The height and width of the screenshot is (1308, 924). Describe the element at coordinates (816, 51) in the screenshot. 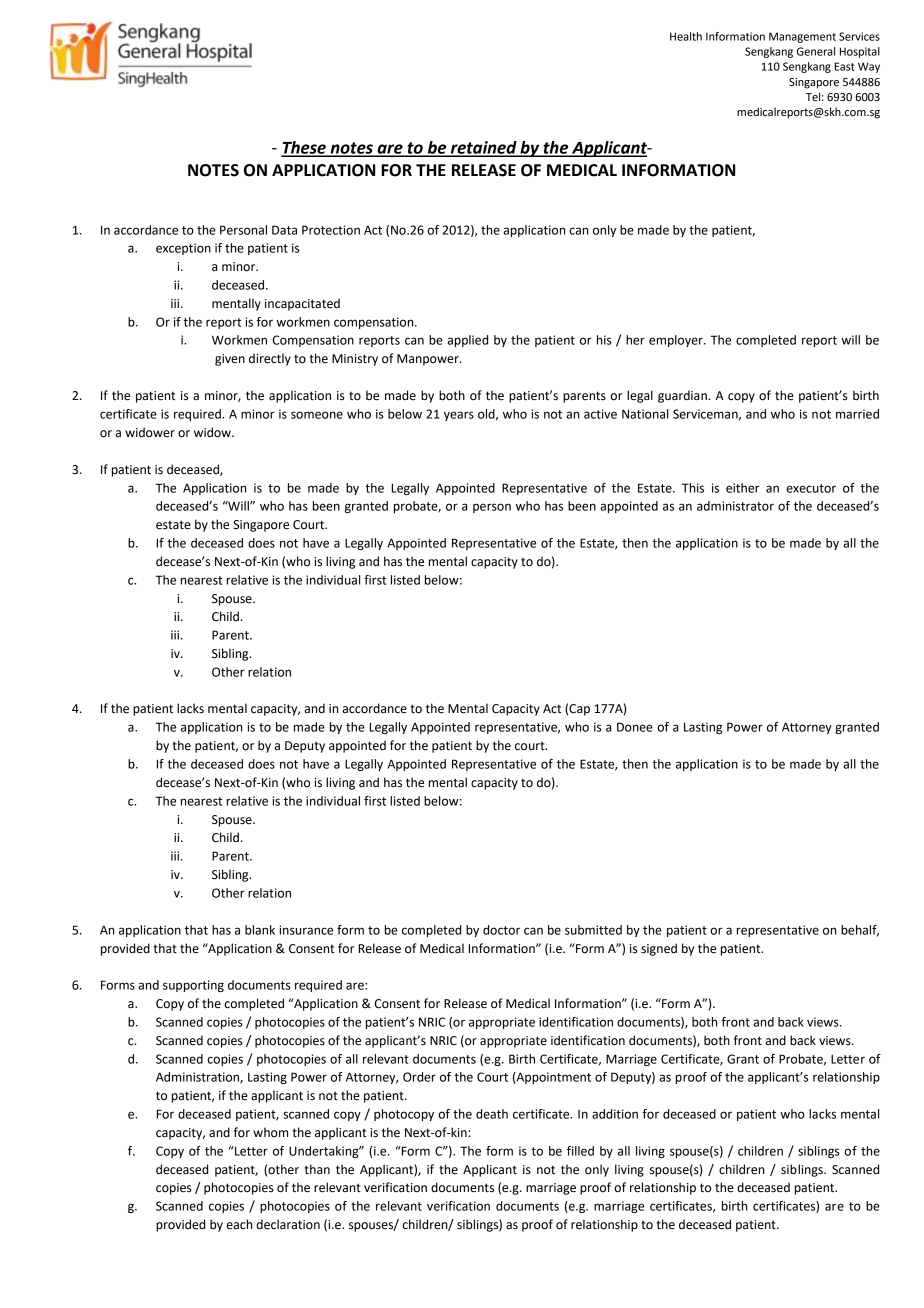

I see `General` at that location.
